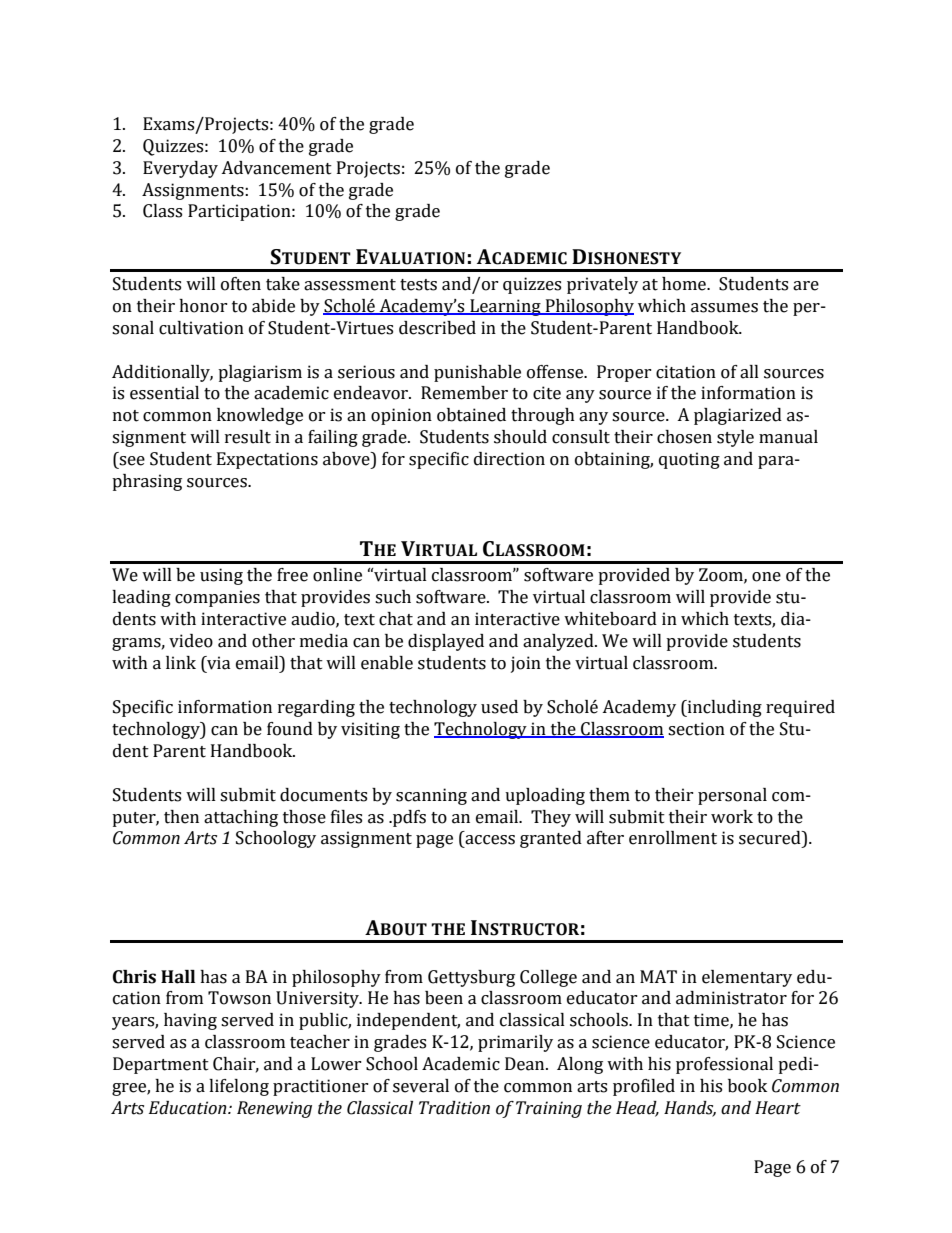 The image size is (952, 1233). I want to click on tests, so click(418, 285).
